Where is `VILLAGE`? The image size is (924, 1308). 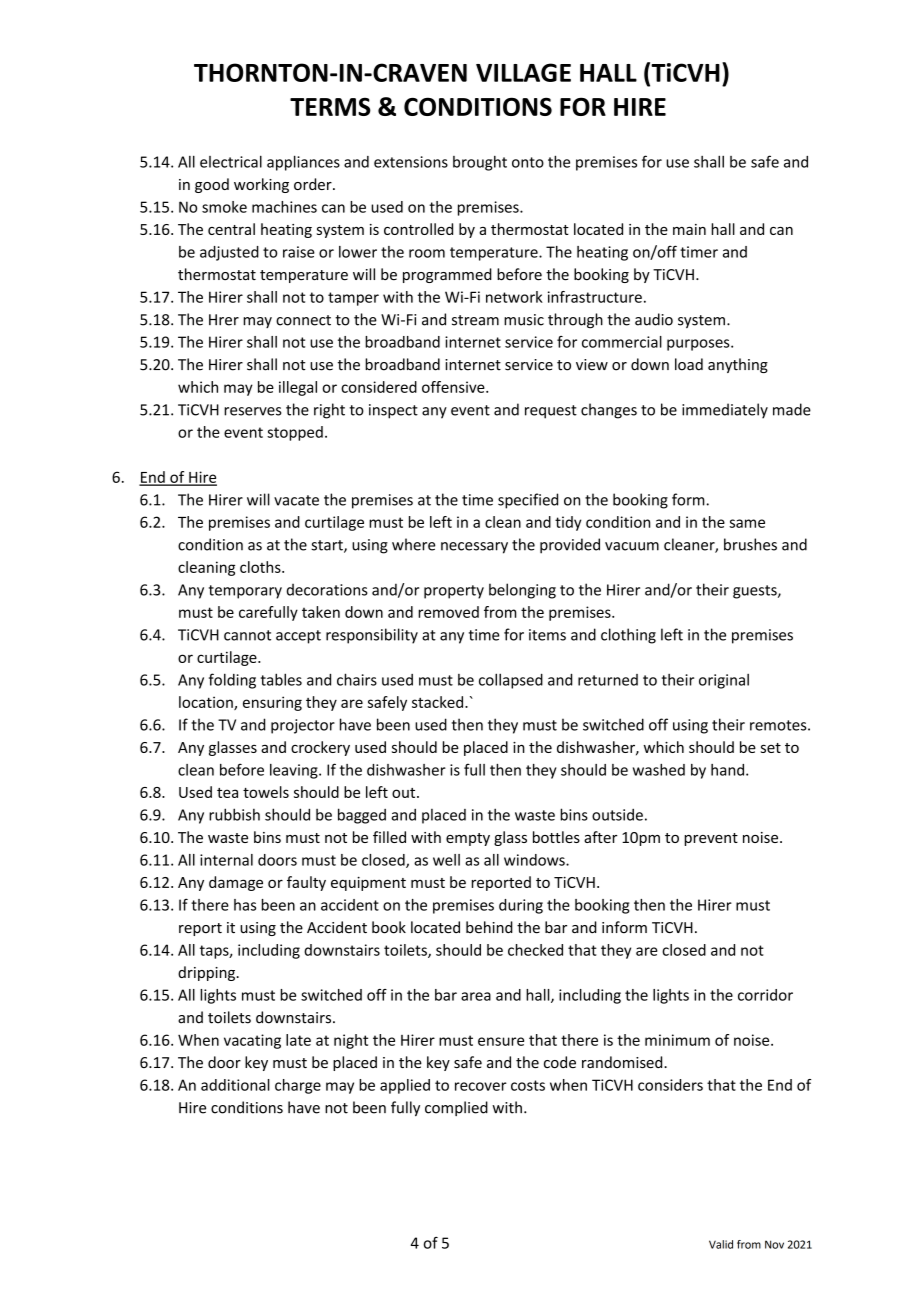
VILLAGE is located at coordinates (523, 72).
